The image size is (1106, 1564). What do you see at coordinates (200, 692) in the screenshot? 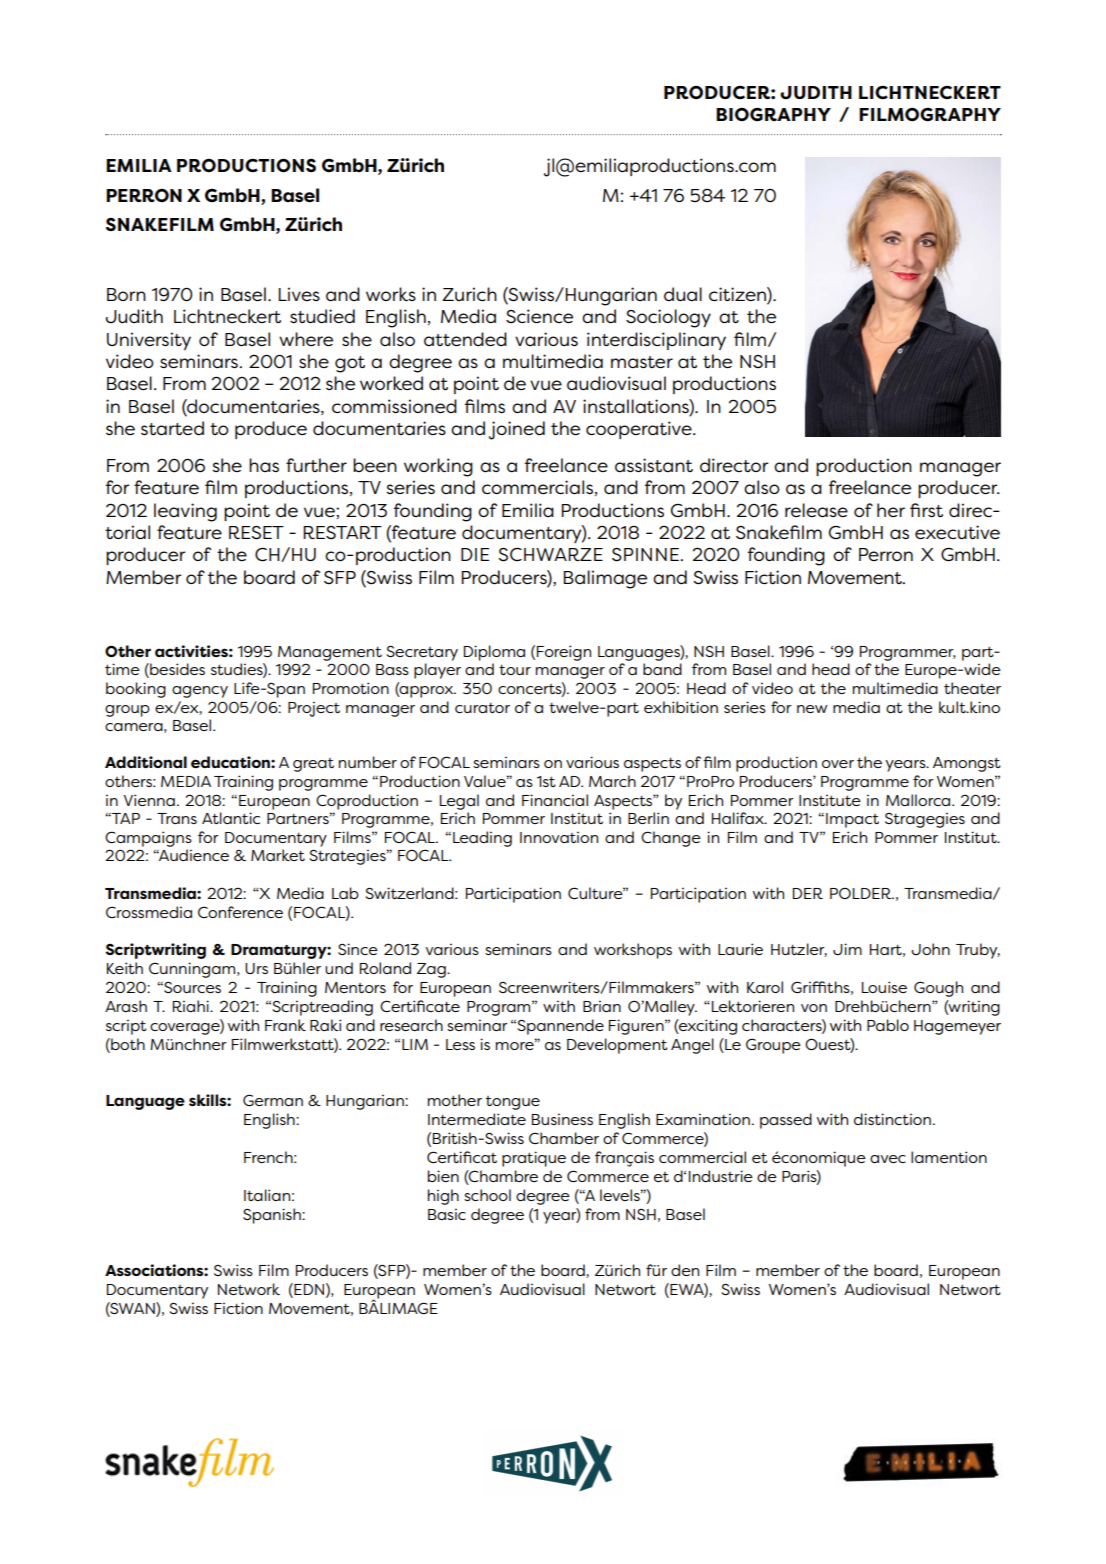
I see `agency` at bounding box center [200, 692].
